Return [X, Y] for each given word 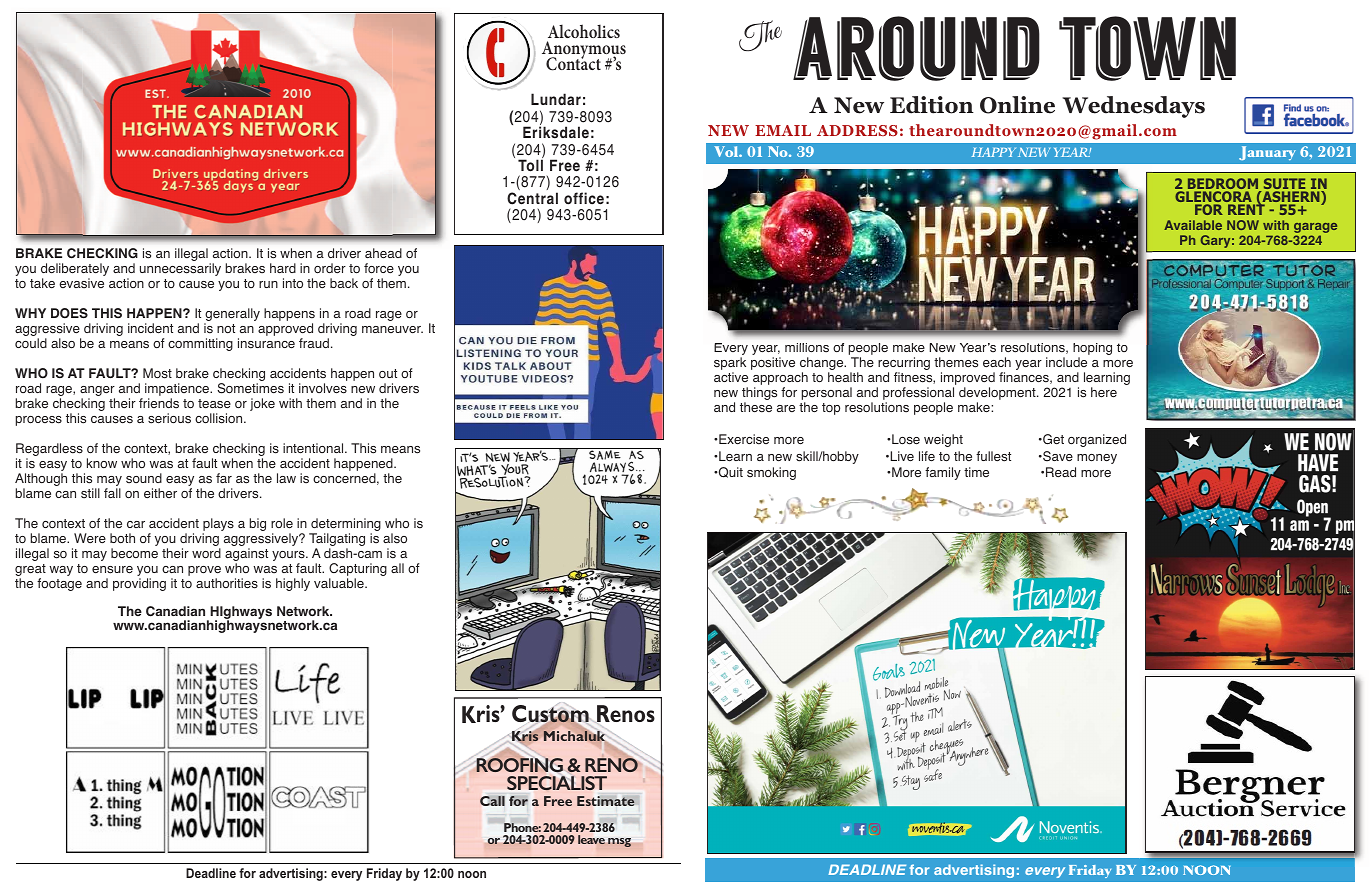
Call [492, 801]
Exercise [743, 439]
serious [169, 418]
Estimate [606, 801]
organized [1097, 440]
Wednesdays [1133, 107]
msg [619, 842]
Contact [573, 63]
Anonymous [584, 51]
